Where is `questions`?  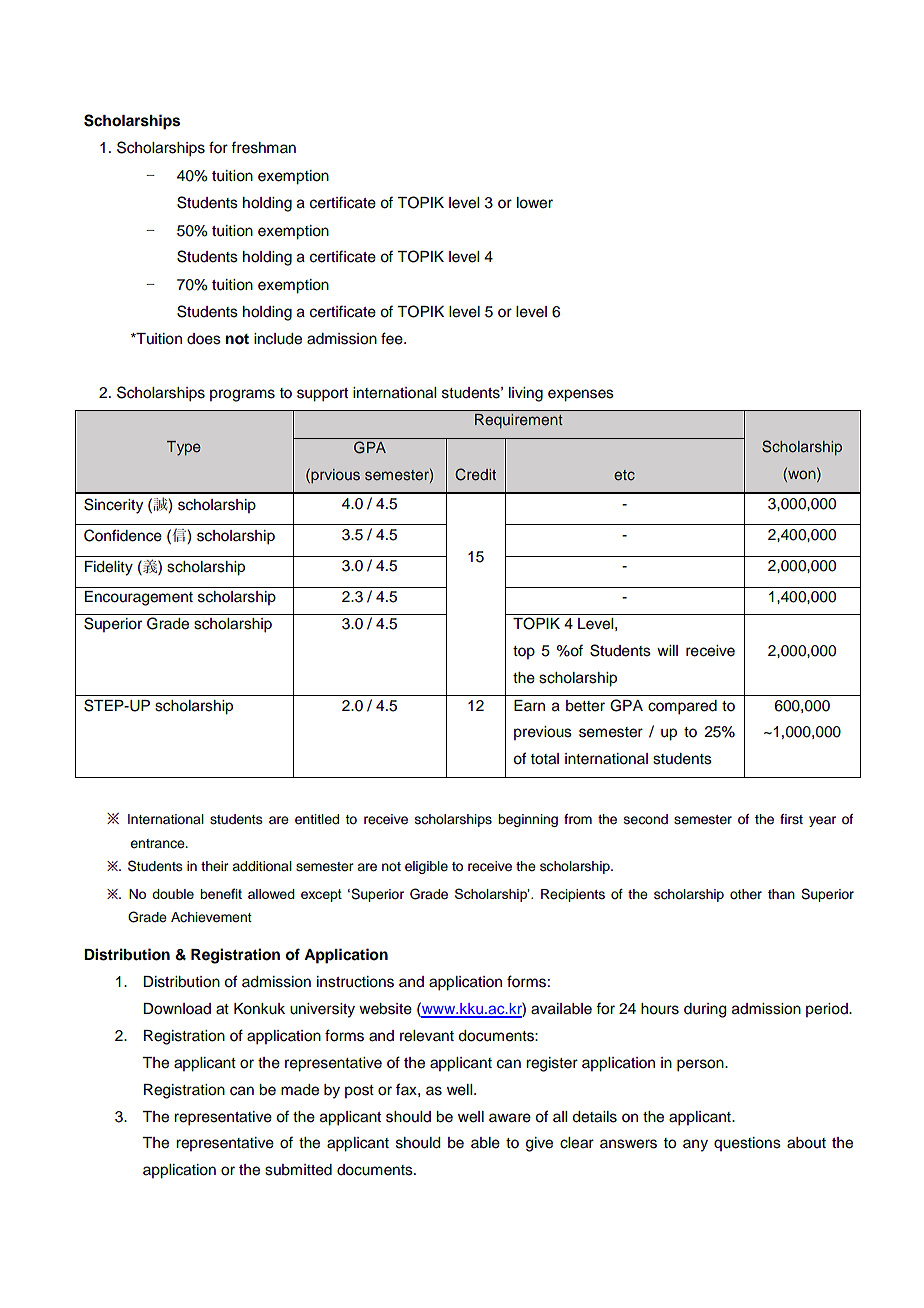
questions is located at coordinates (747, 1144).
